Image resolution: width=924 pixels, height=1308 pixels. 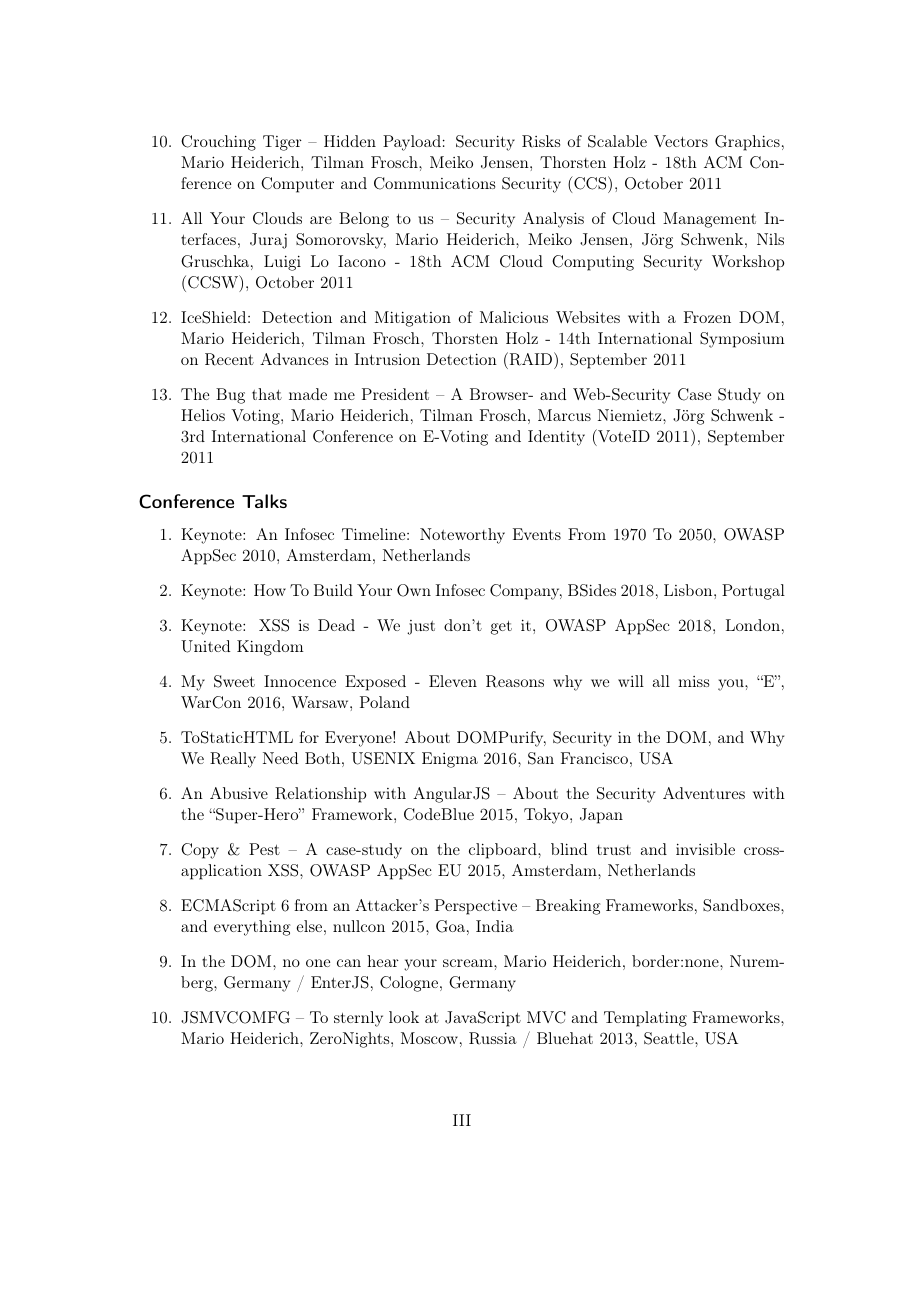 What do you see at coordinates (705, 849) in the document?
I see `invisible` at bounding box center [705, 849].
